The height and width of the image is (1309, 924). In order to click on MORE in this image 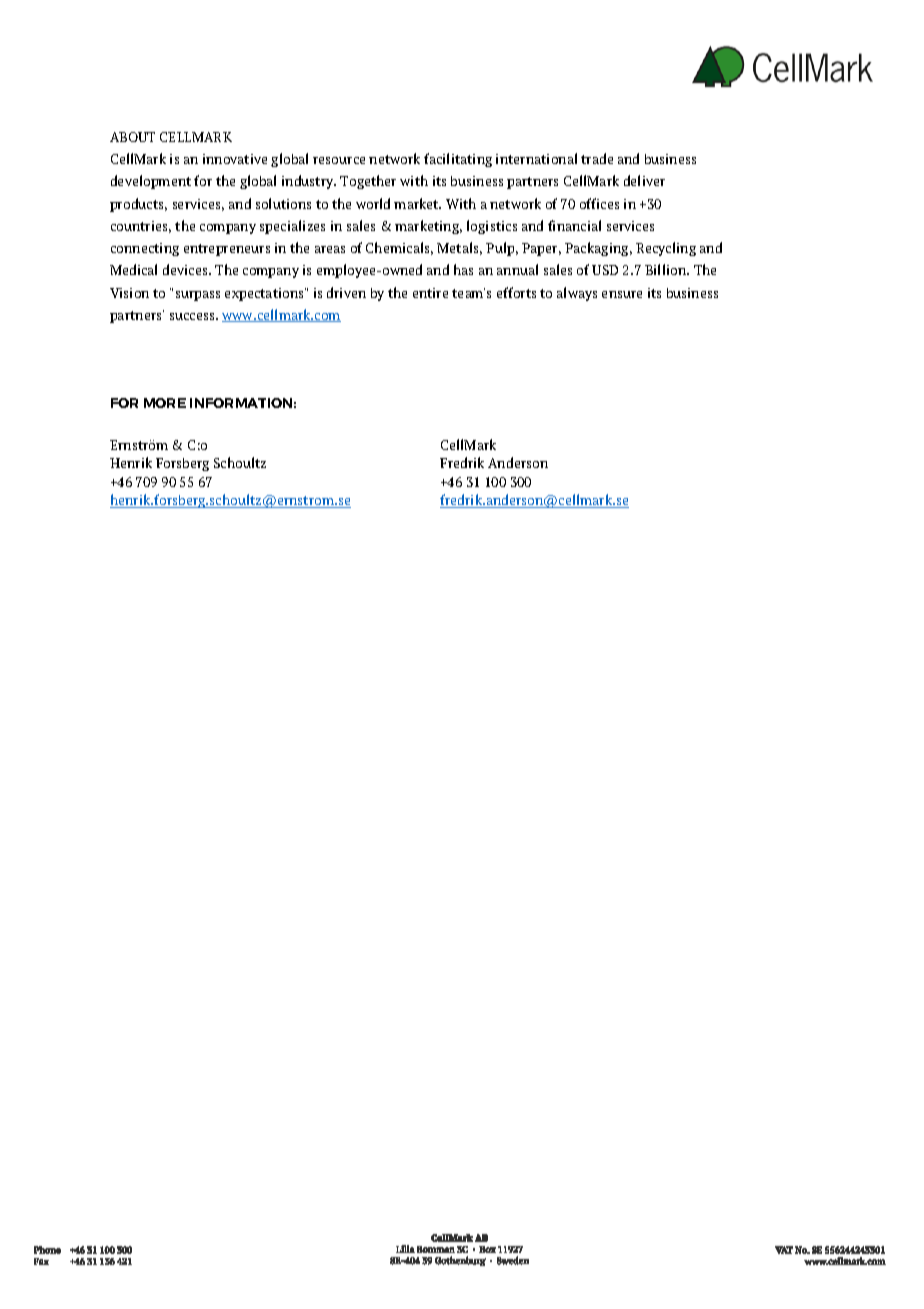, I will do `click(165, 403)`.
